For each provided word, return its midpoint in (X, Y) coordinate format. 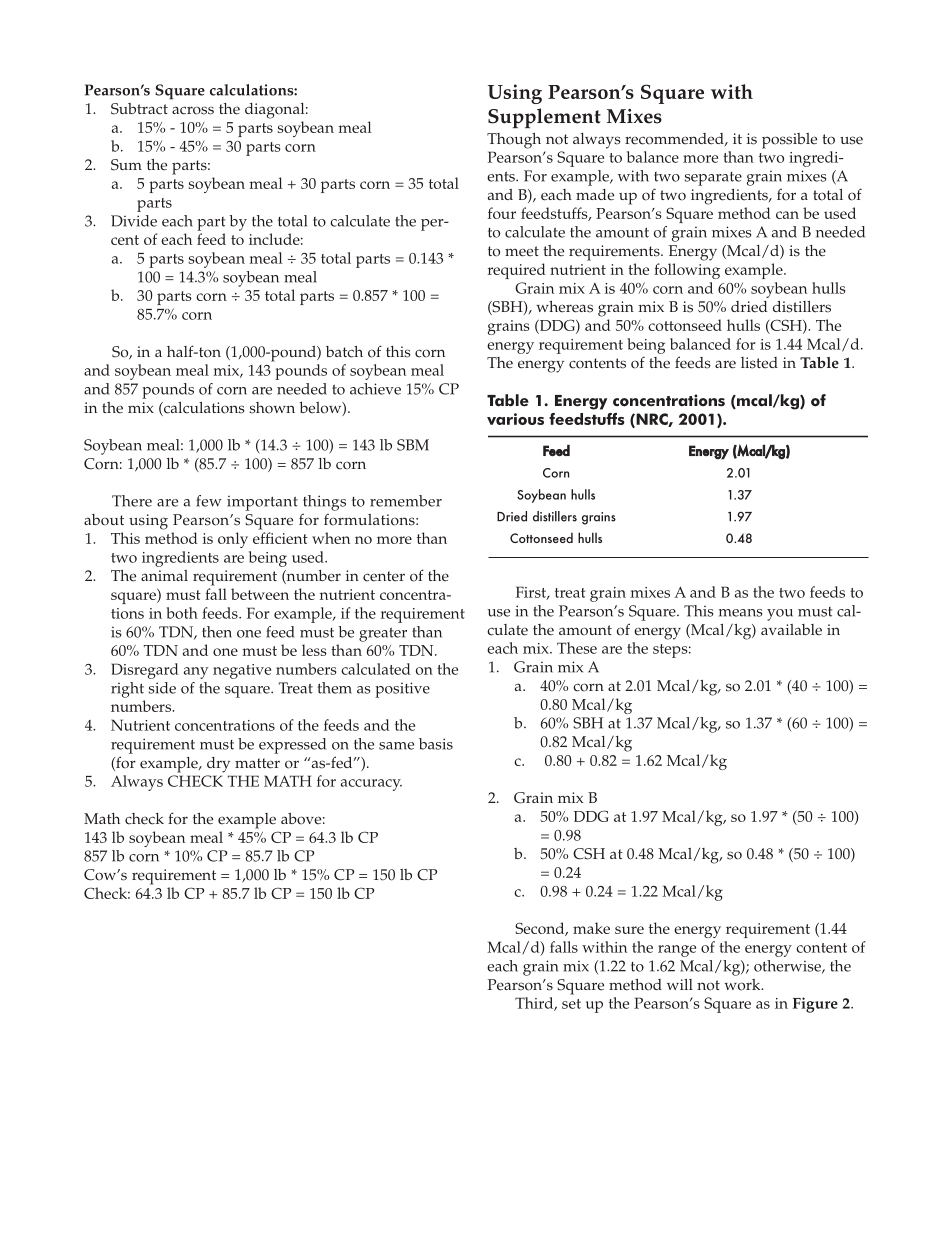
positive (402, 690)
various (515, 419)
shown (272, 408)
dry (218, 765)
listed (759, 363)
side (162, 688)
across (193, 110)
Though (514, 141)
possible (789, 141)
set (571, 1004)
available (791, 630)
